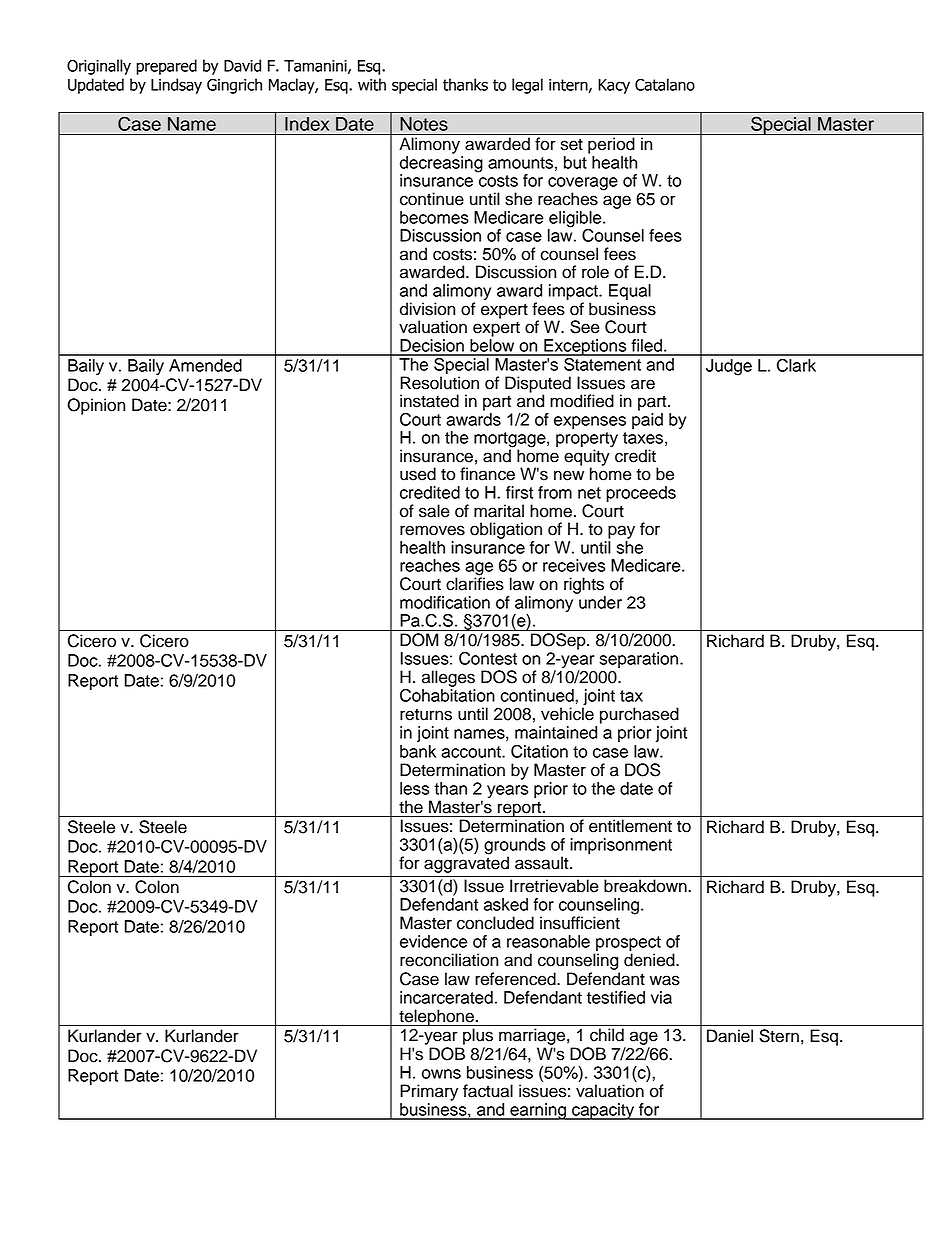 This screenshot has height=1233, width=952. What do you see at coordinates (445, 602) in the screenshot?
I see `modification` at bounding box center [445, 602].
